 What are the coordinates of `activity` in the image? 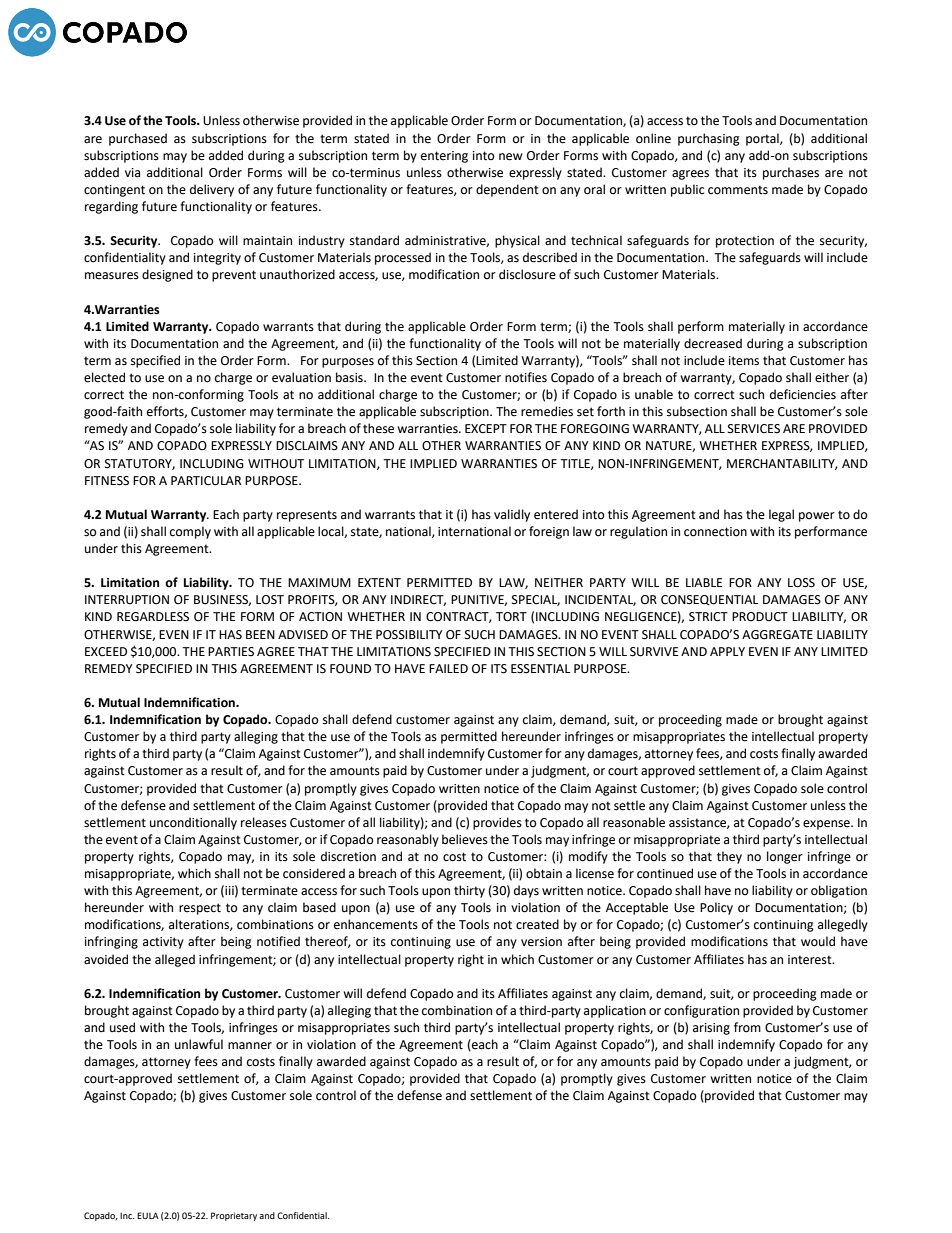 It's located at (163, 943).
